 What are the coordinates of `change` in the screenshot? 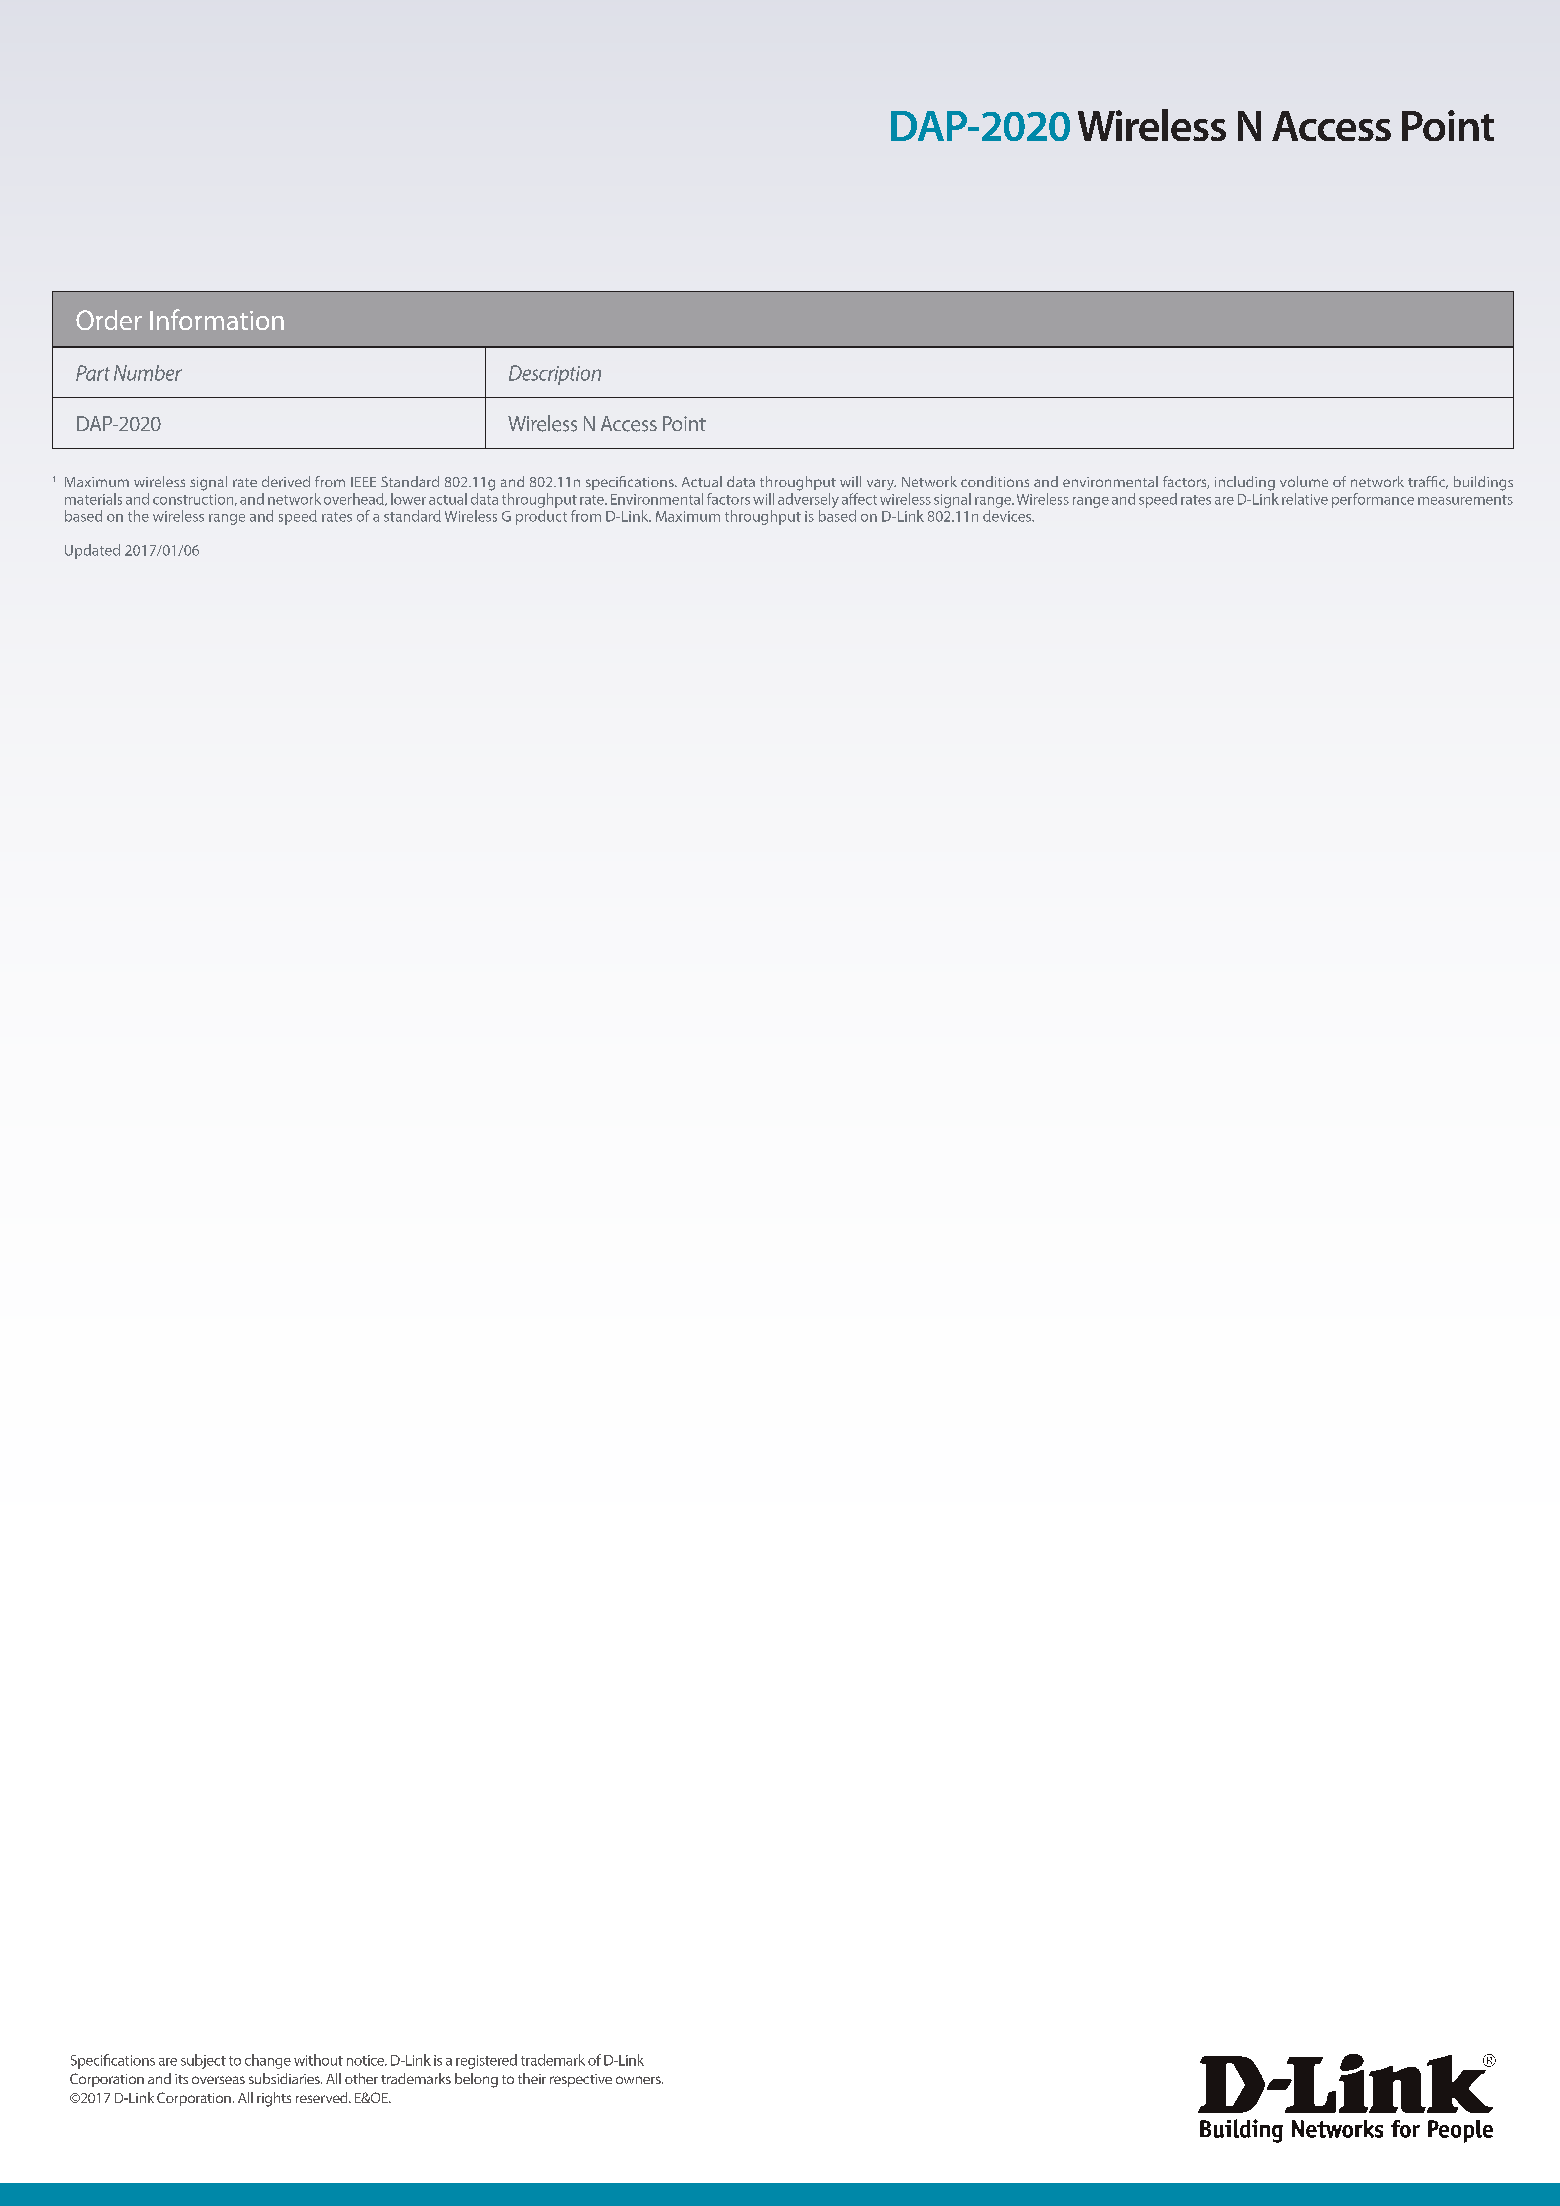 It's located at (268, 2061).
